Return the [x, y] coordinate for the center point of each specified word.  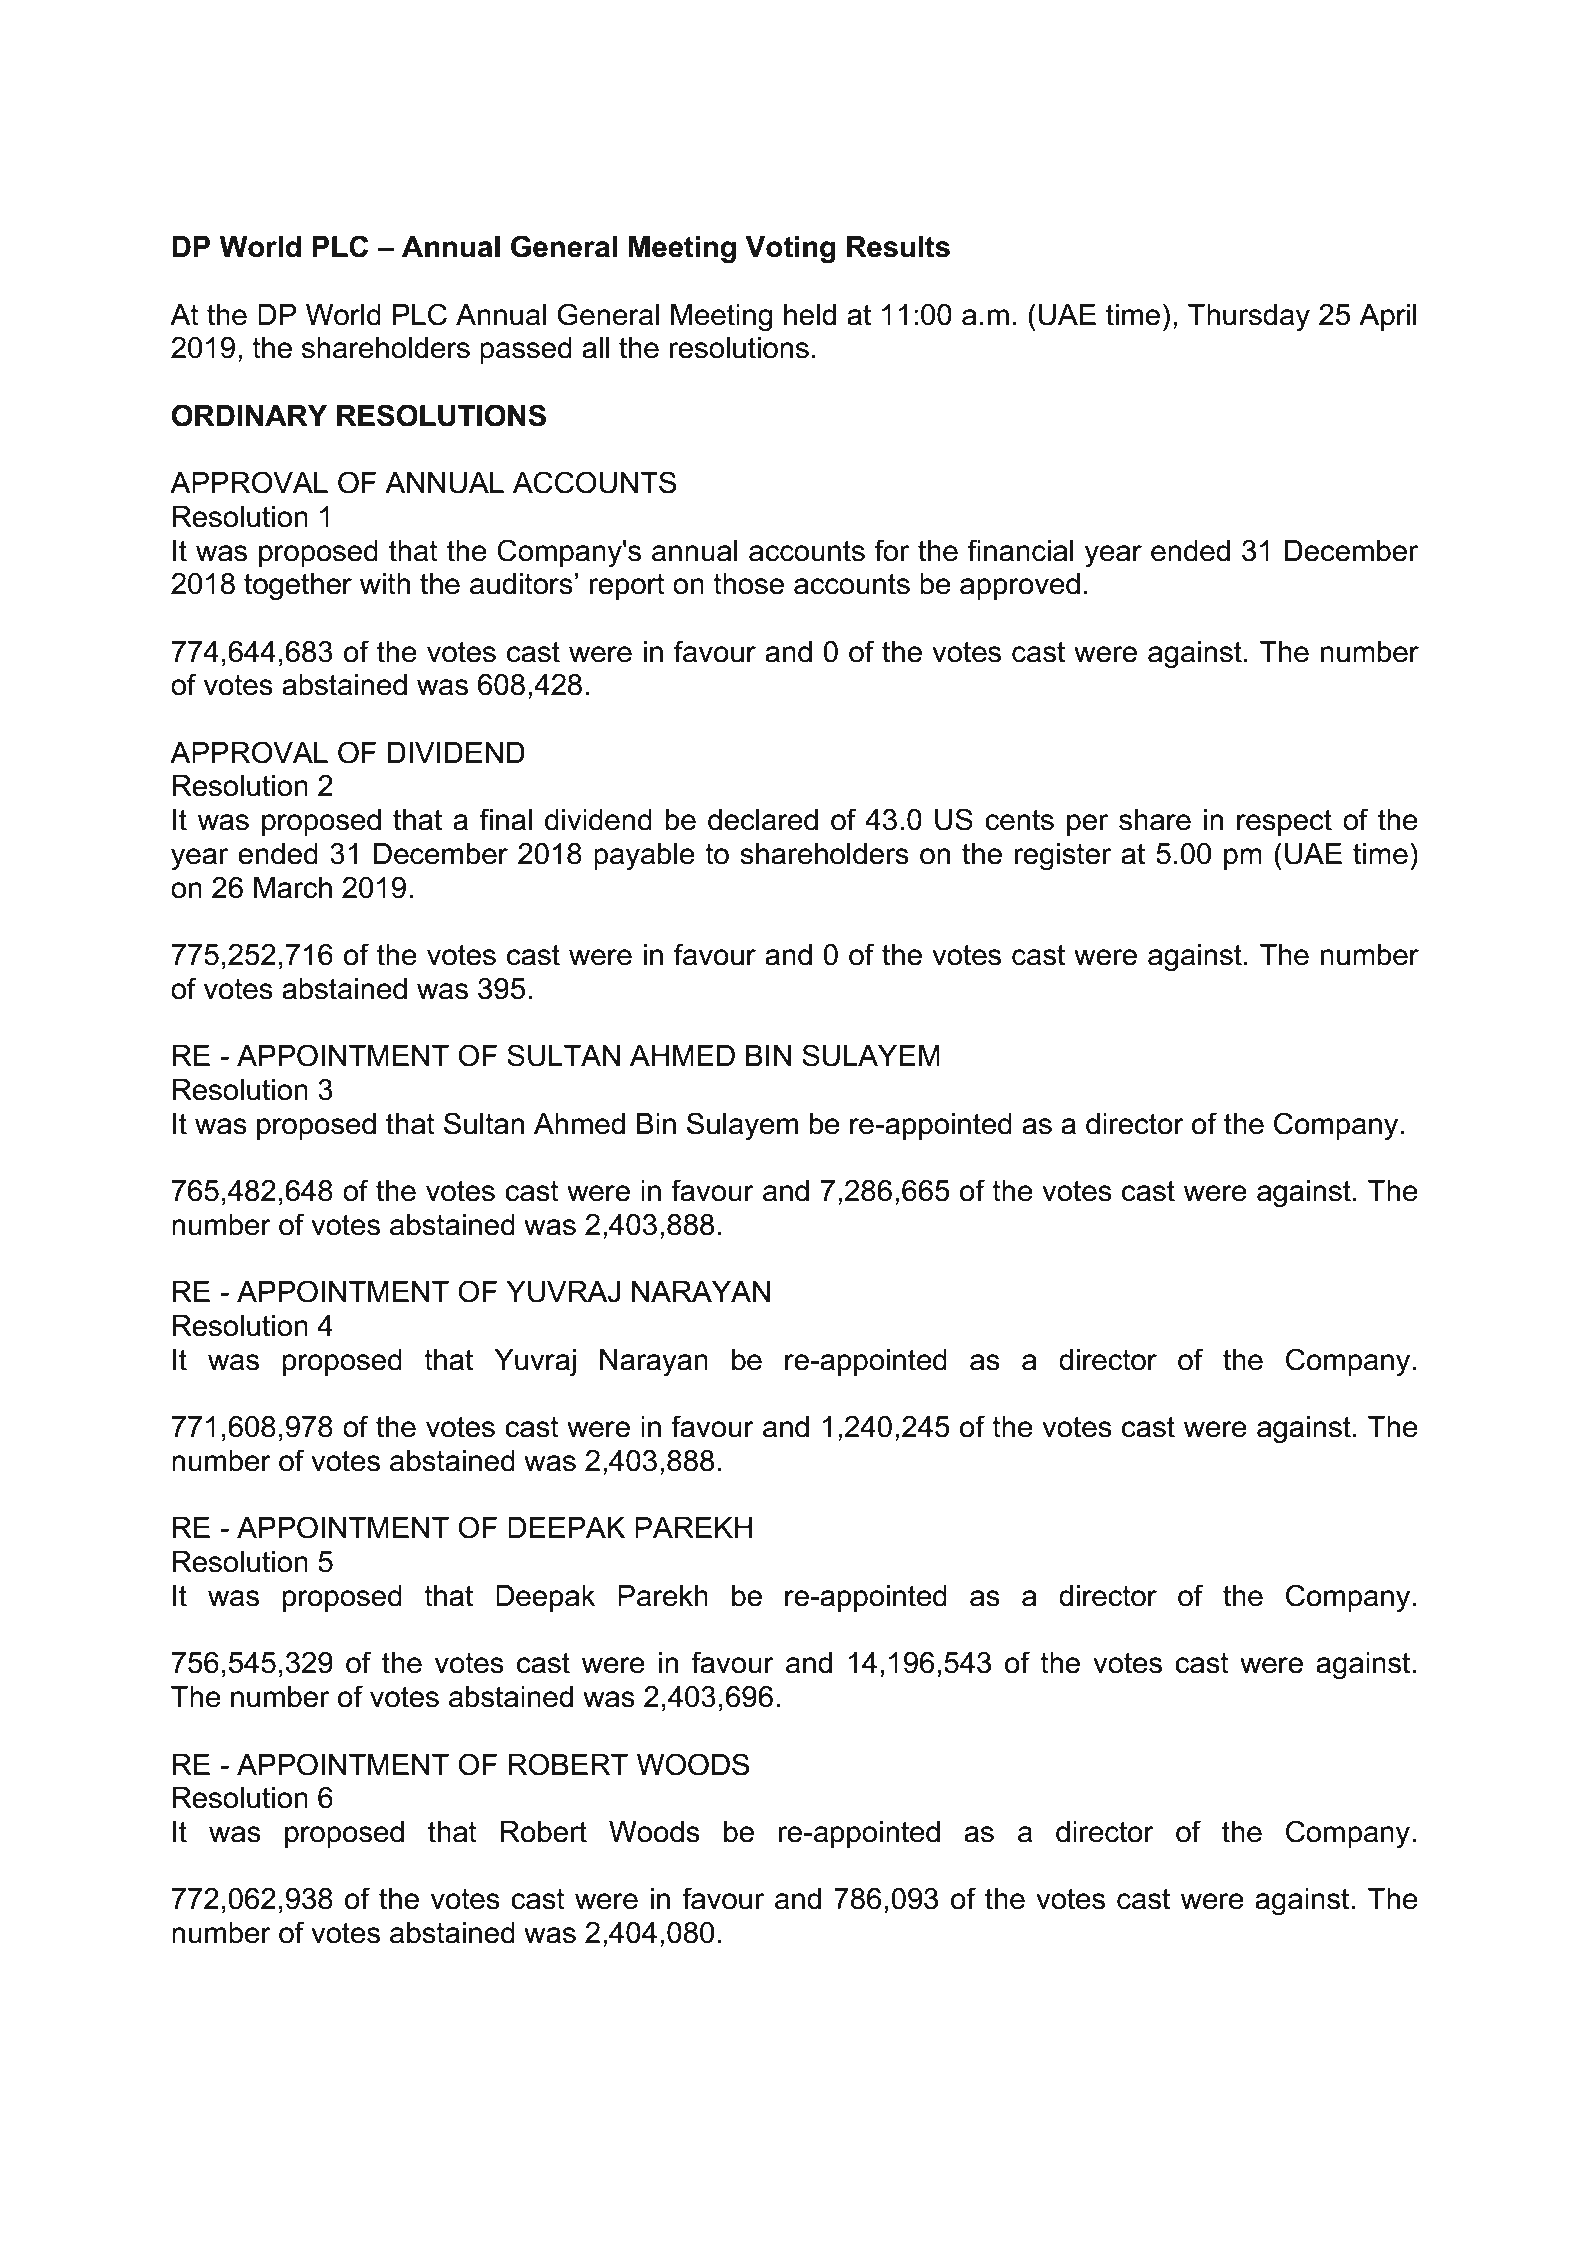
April [1388, 317]
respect [1284, 822]
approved [1020, 586]
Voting [790, 250]
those [748, 584]
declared [763, 820]
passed [526, 350]
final [505, 819]
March [293, 888]
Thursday [1249, 317]
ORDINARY [249, 415]
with [385, 584]
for [891, 550]
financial [1020, 550]
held [810, 315]
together [298, 586]
